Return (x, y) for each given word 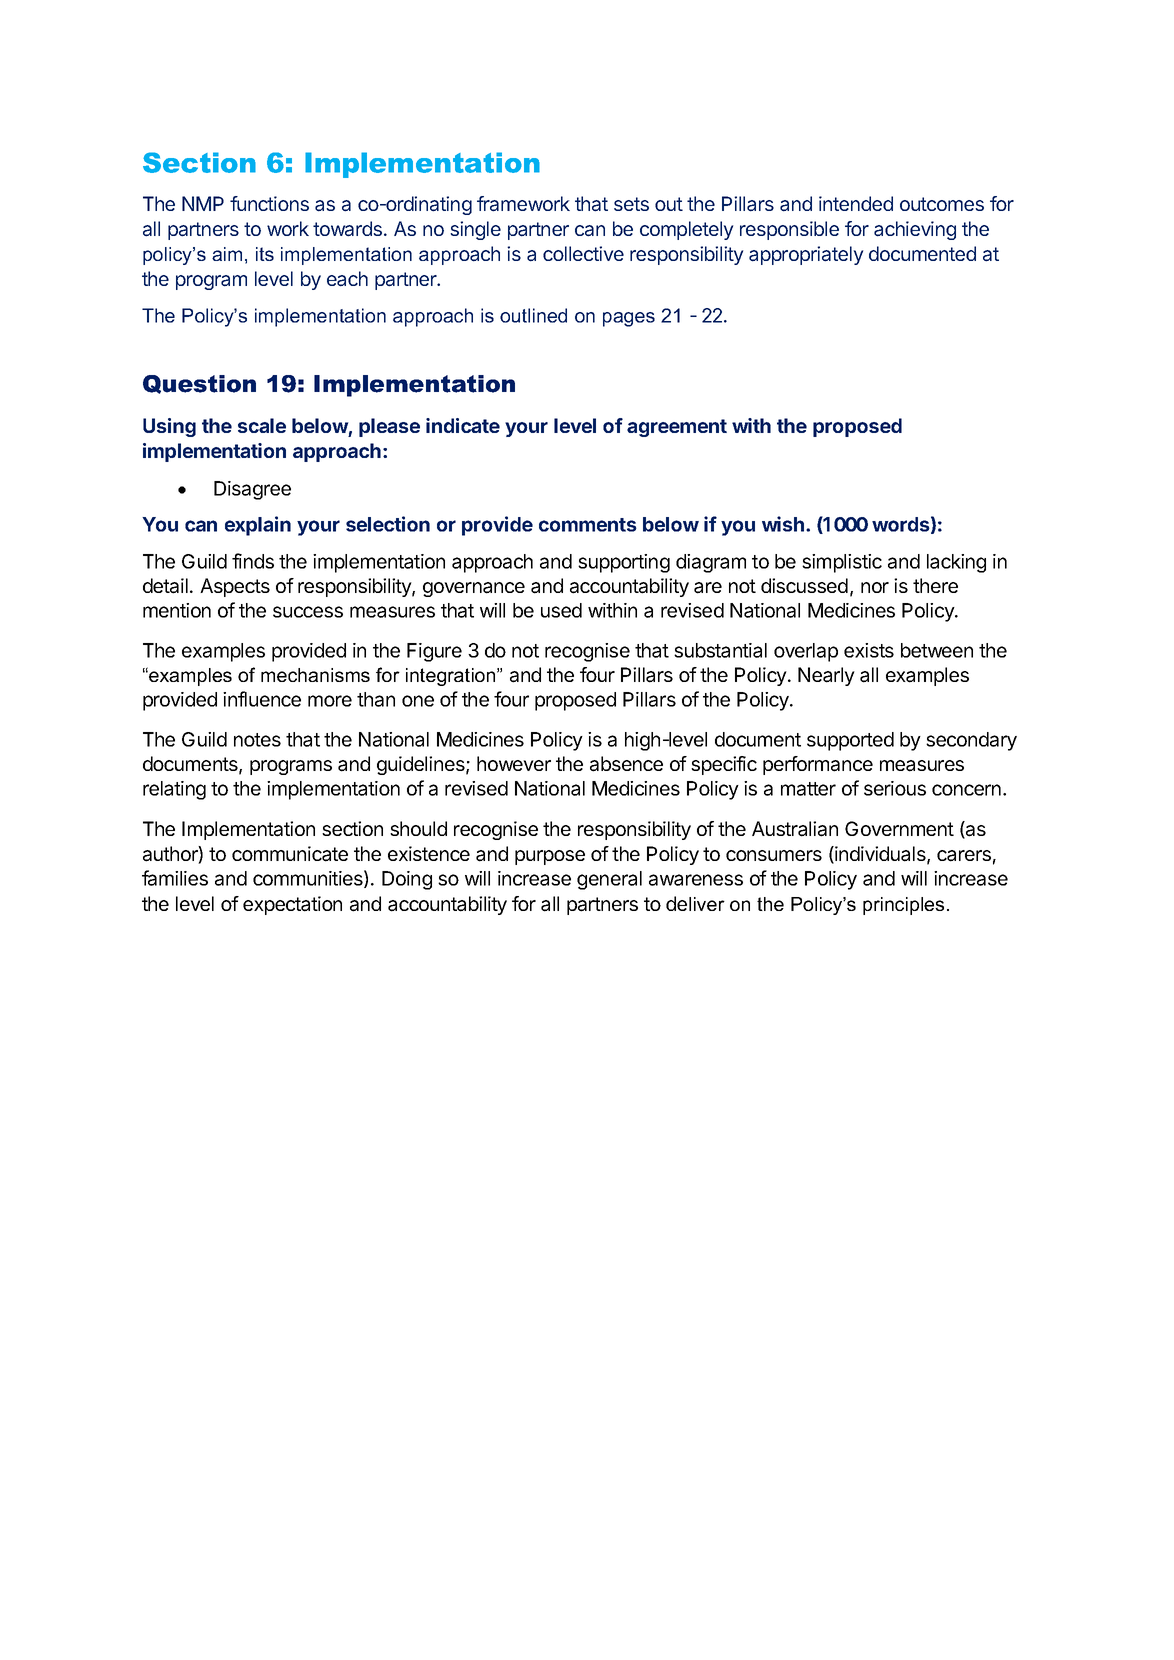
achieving (915, 230)
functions (269, 203)
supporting (624, 563)
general (609, 880)
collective (583, 253)
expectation (292, 905)
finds (253, 561)
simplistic (842, 563)
